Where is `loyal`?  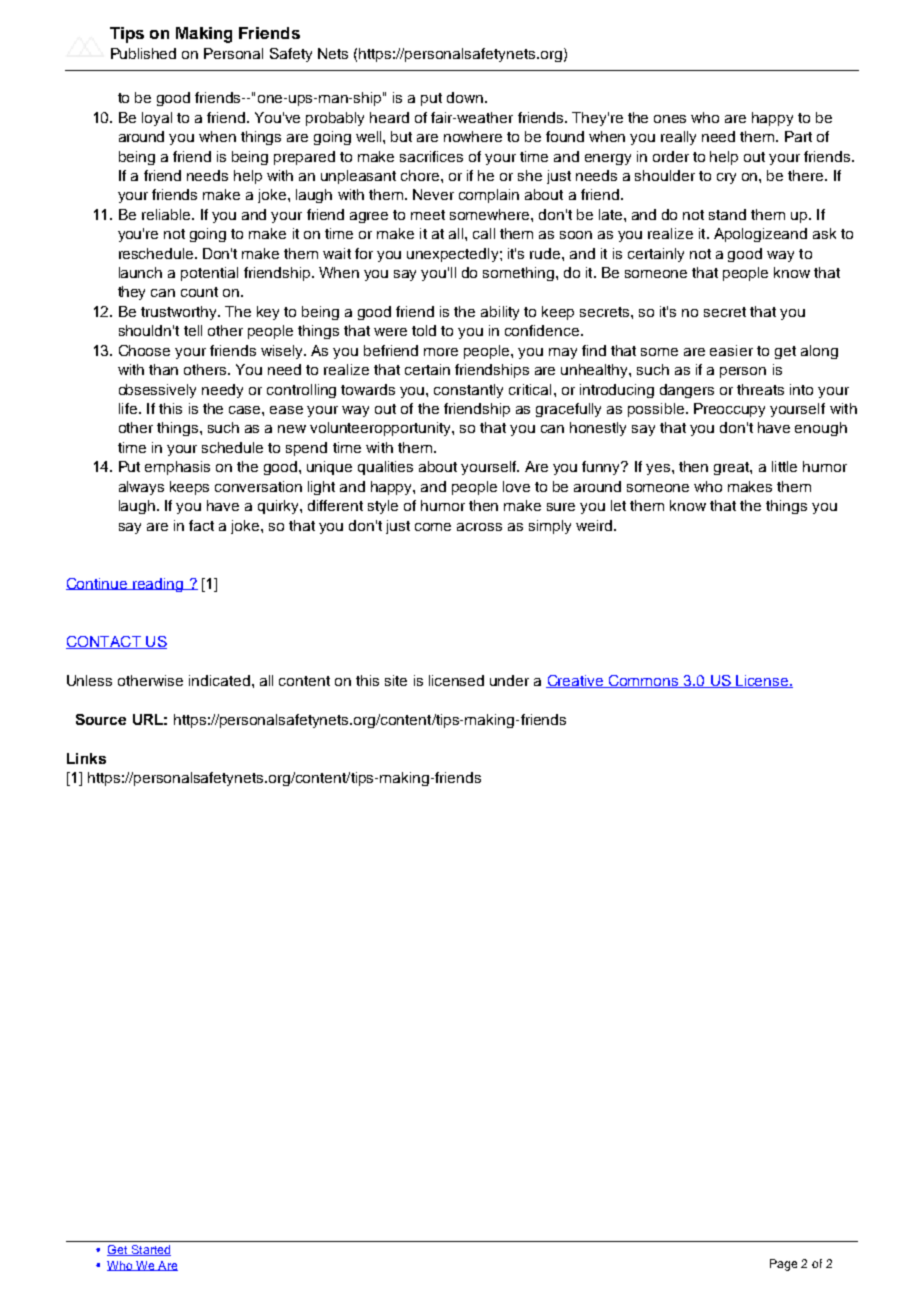
loyal is located at coordinates (157, 119).
